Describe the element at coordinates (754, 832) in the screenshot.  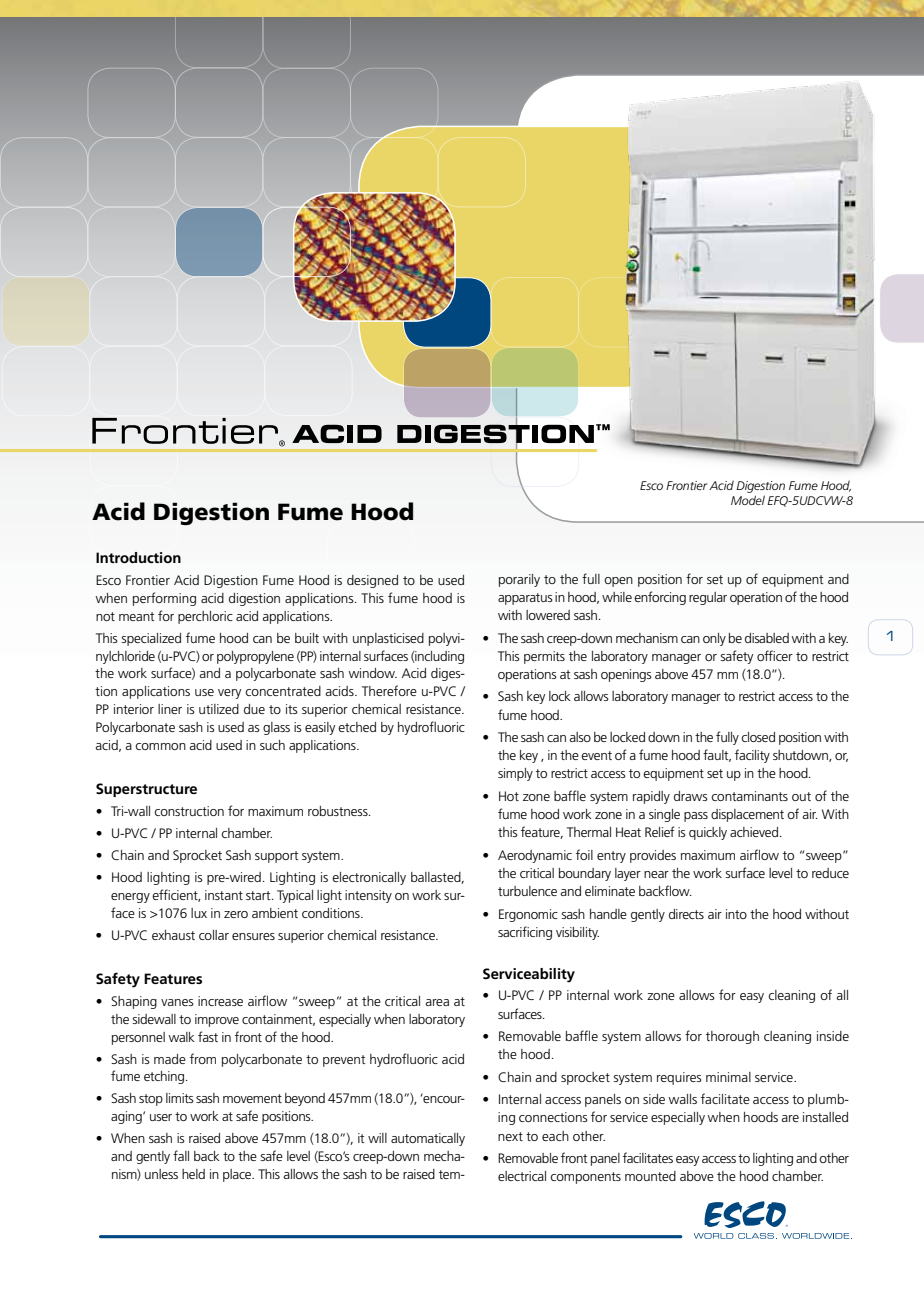
I see `achieved` at that location.
